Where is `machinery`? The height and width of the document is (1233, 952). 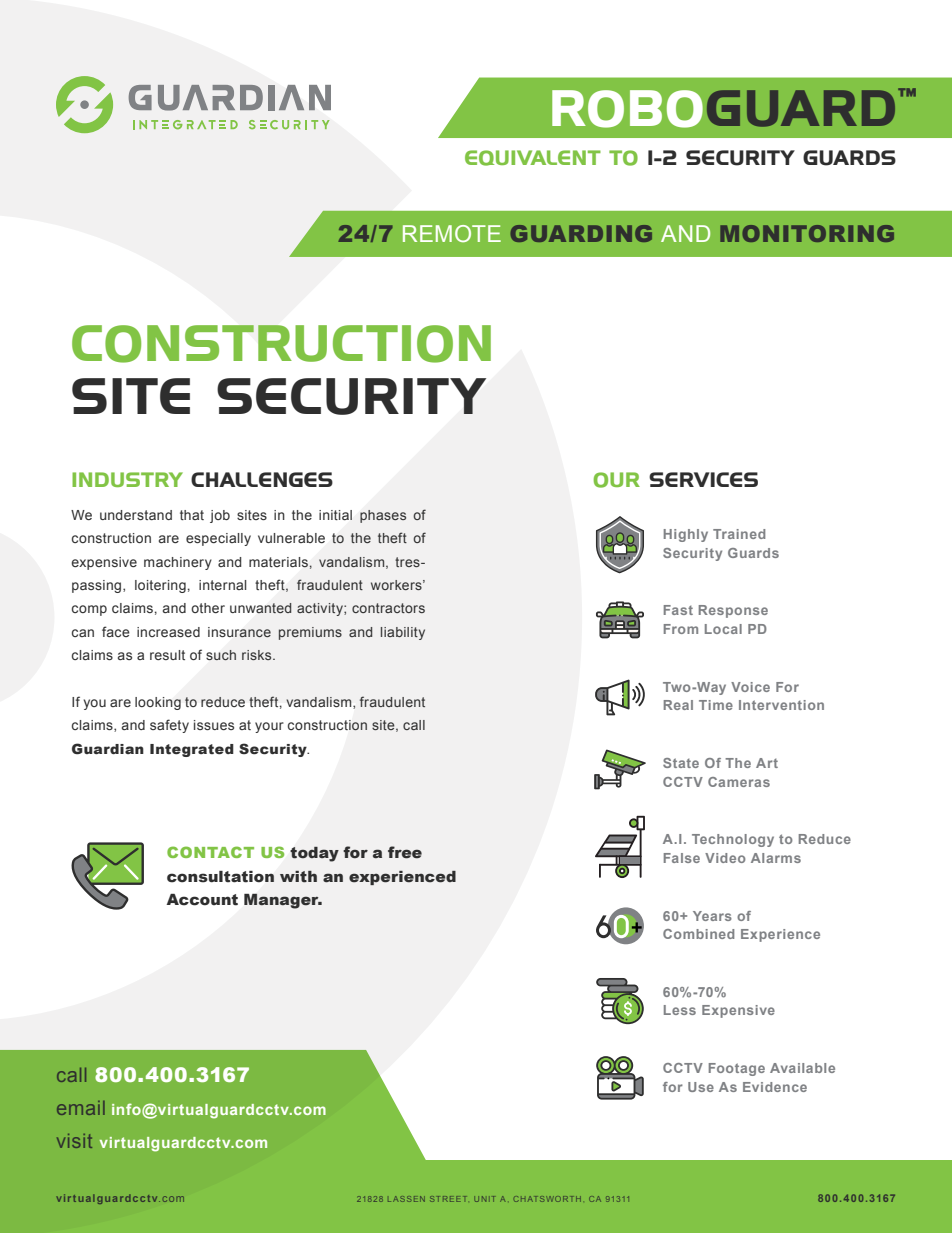
machinery is located at coordinates (178, 563).
